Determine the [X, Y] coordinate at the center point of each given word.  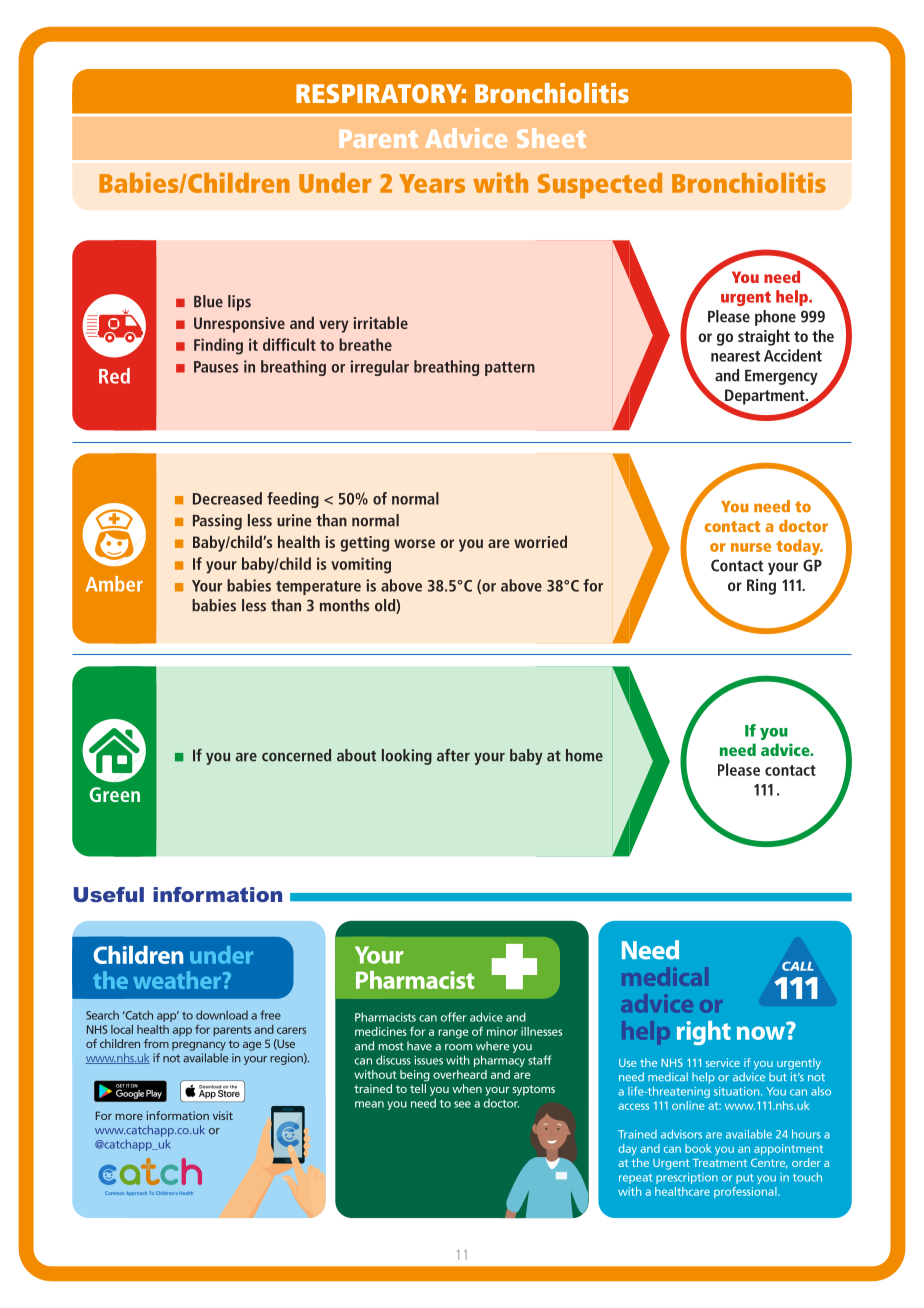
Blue [208, 301]
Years [432, 183]
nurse [751, 547]
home [584, 755]
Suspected [600, 186]
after [453, 755]
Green [115, 794]
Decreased [227, 498]
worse [414, 543]
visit [223, 1115]
